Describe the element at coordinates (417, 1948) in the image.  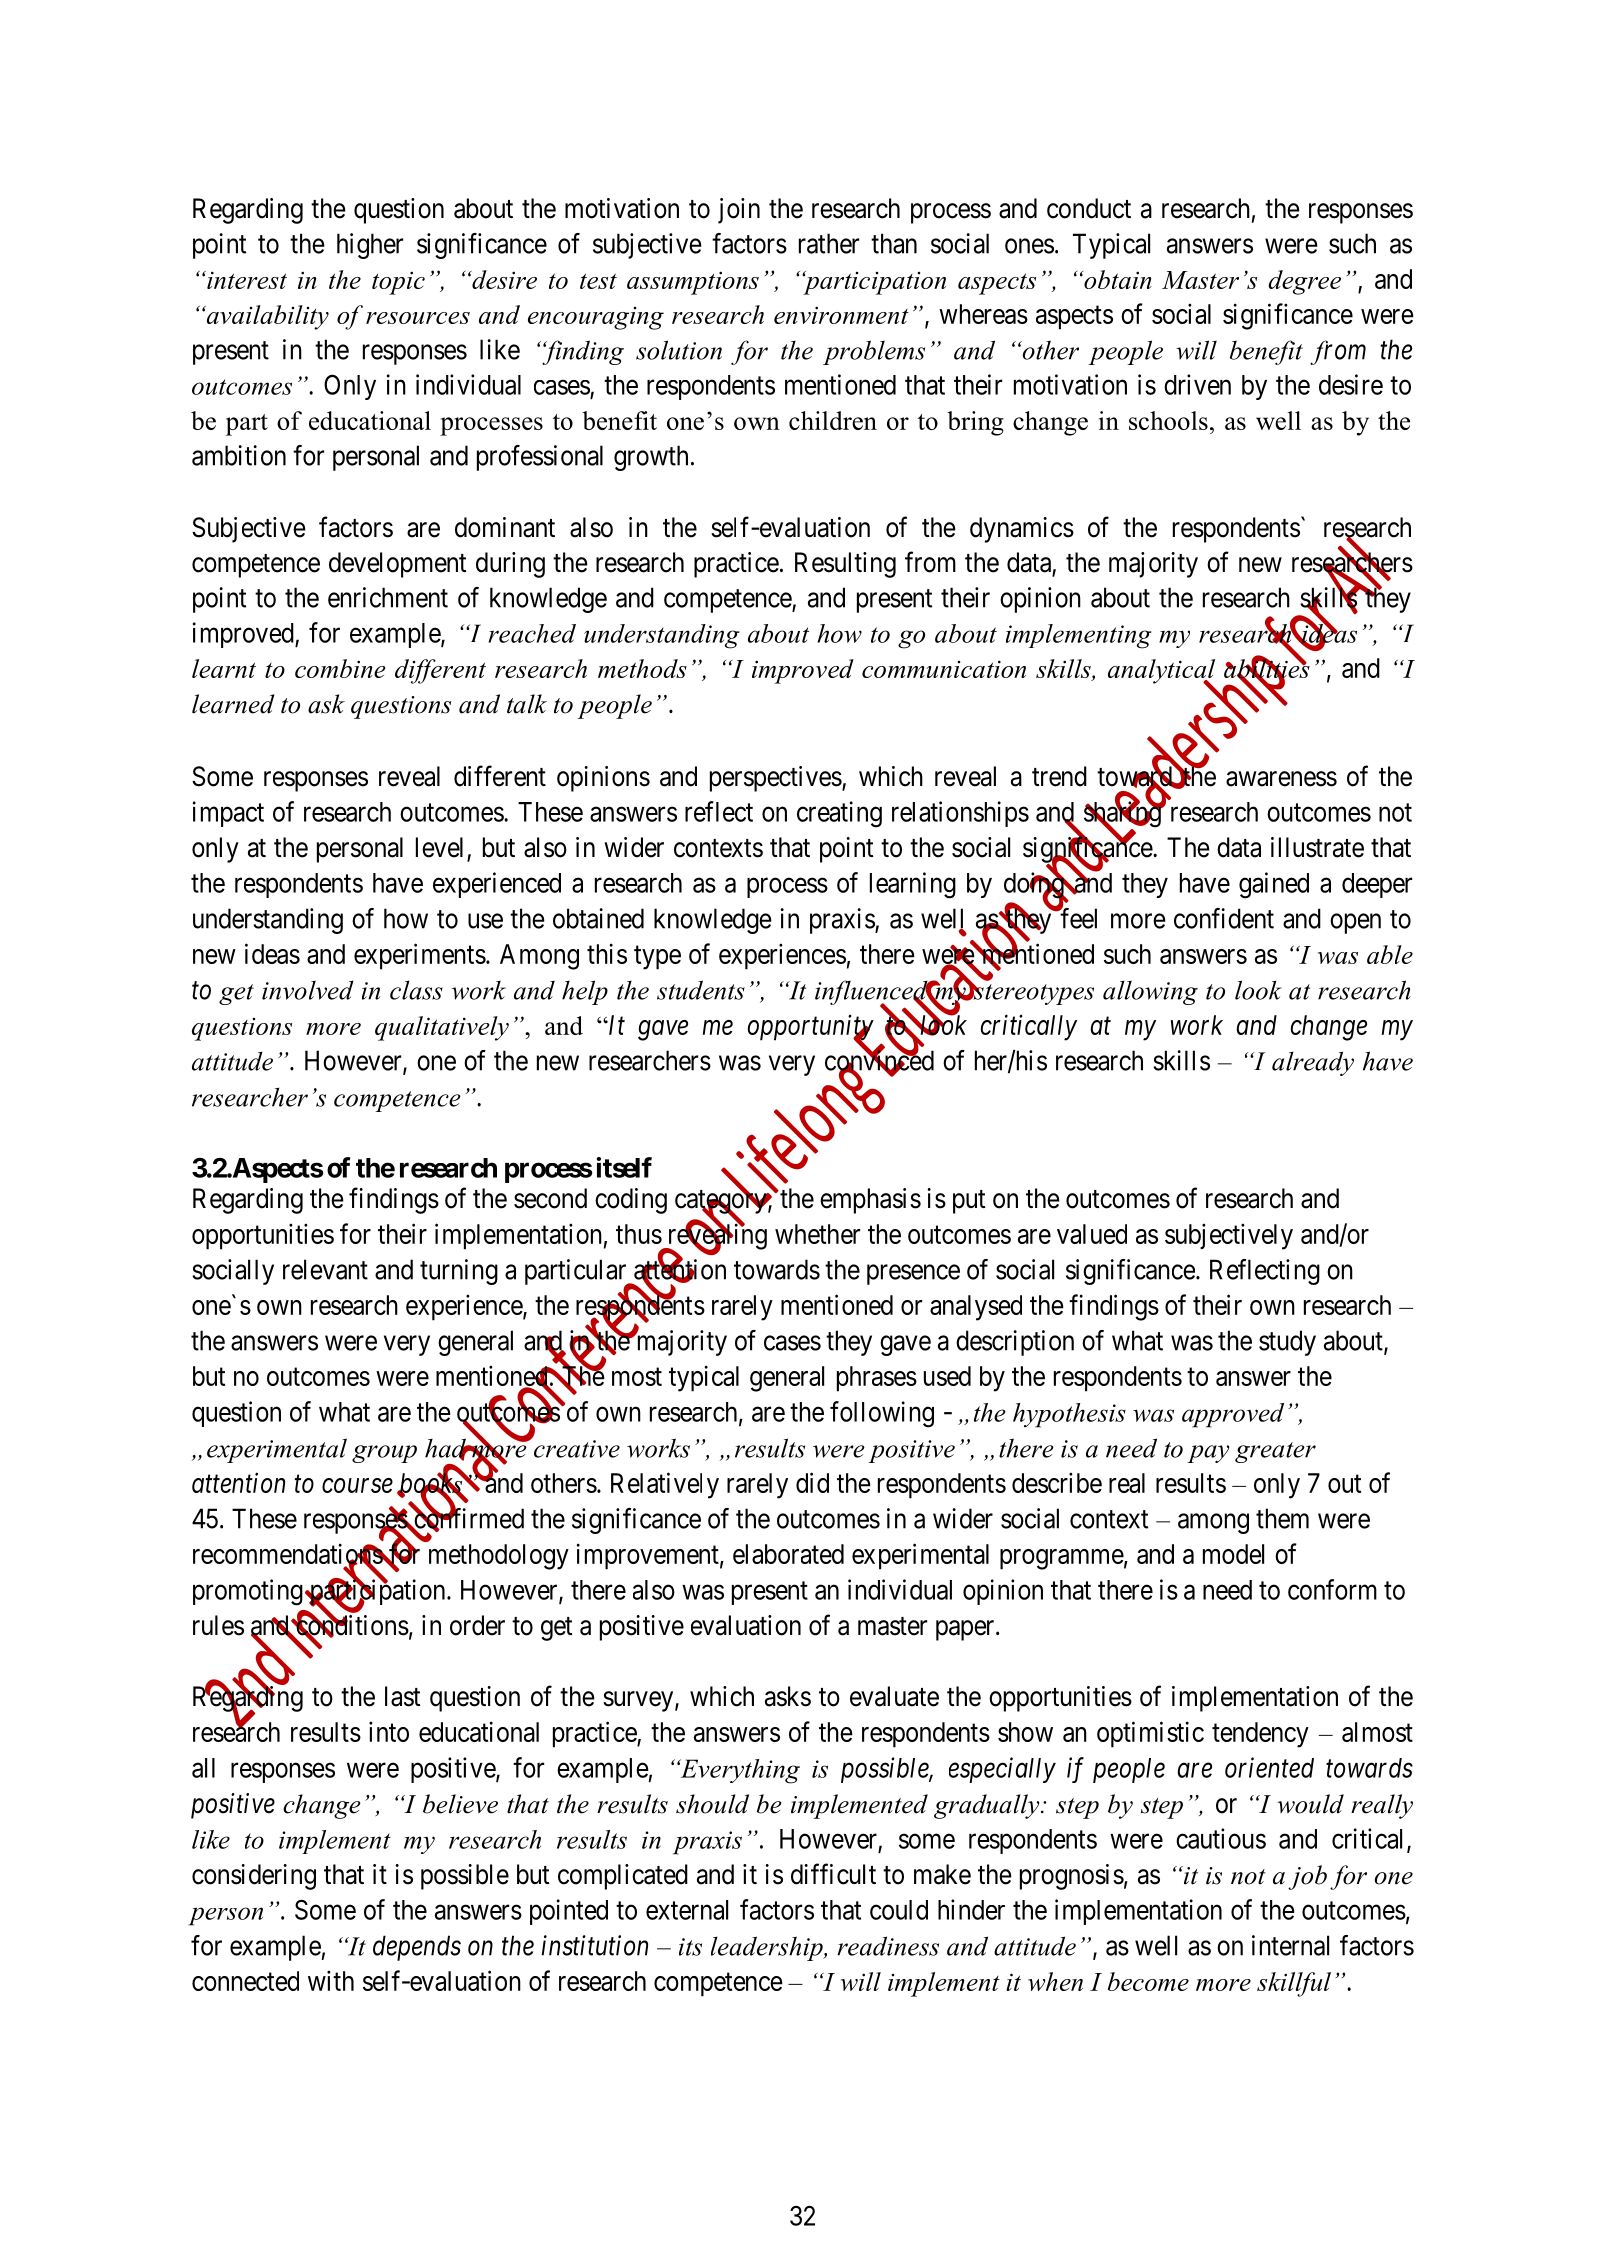
I see `depends` at that location.
